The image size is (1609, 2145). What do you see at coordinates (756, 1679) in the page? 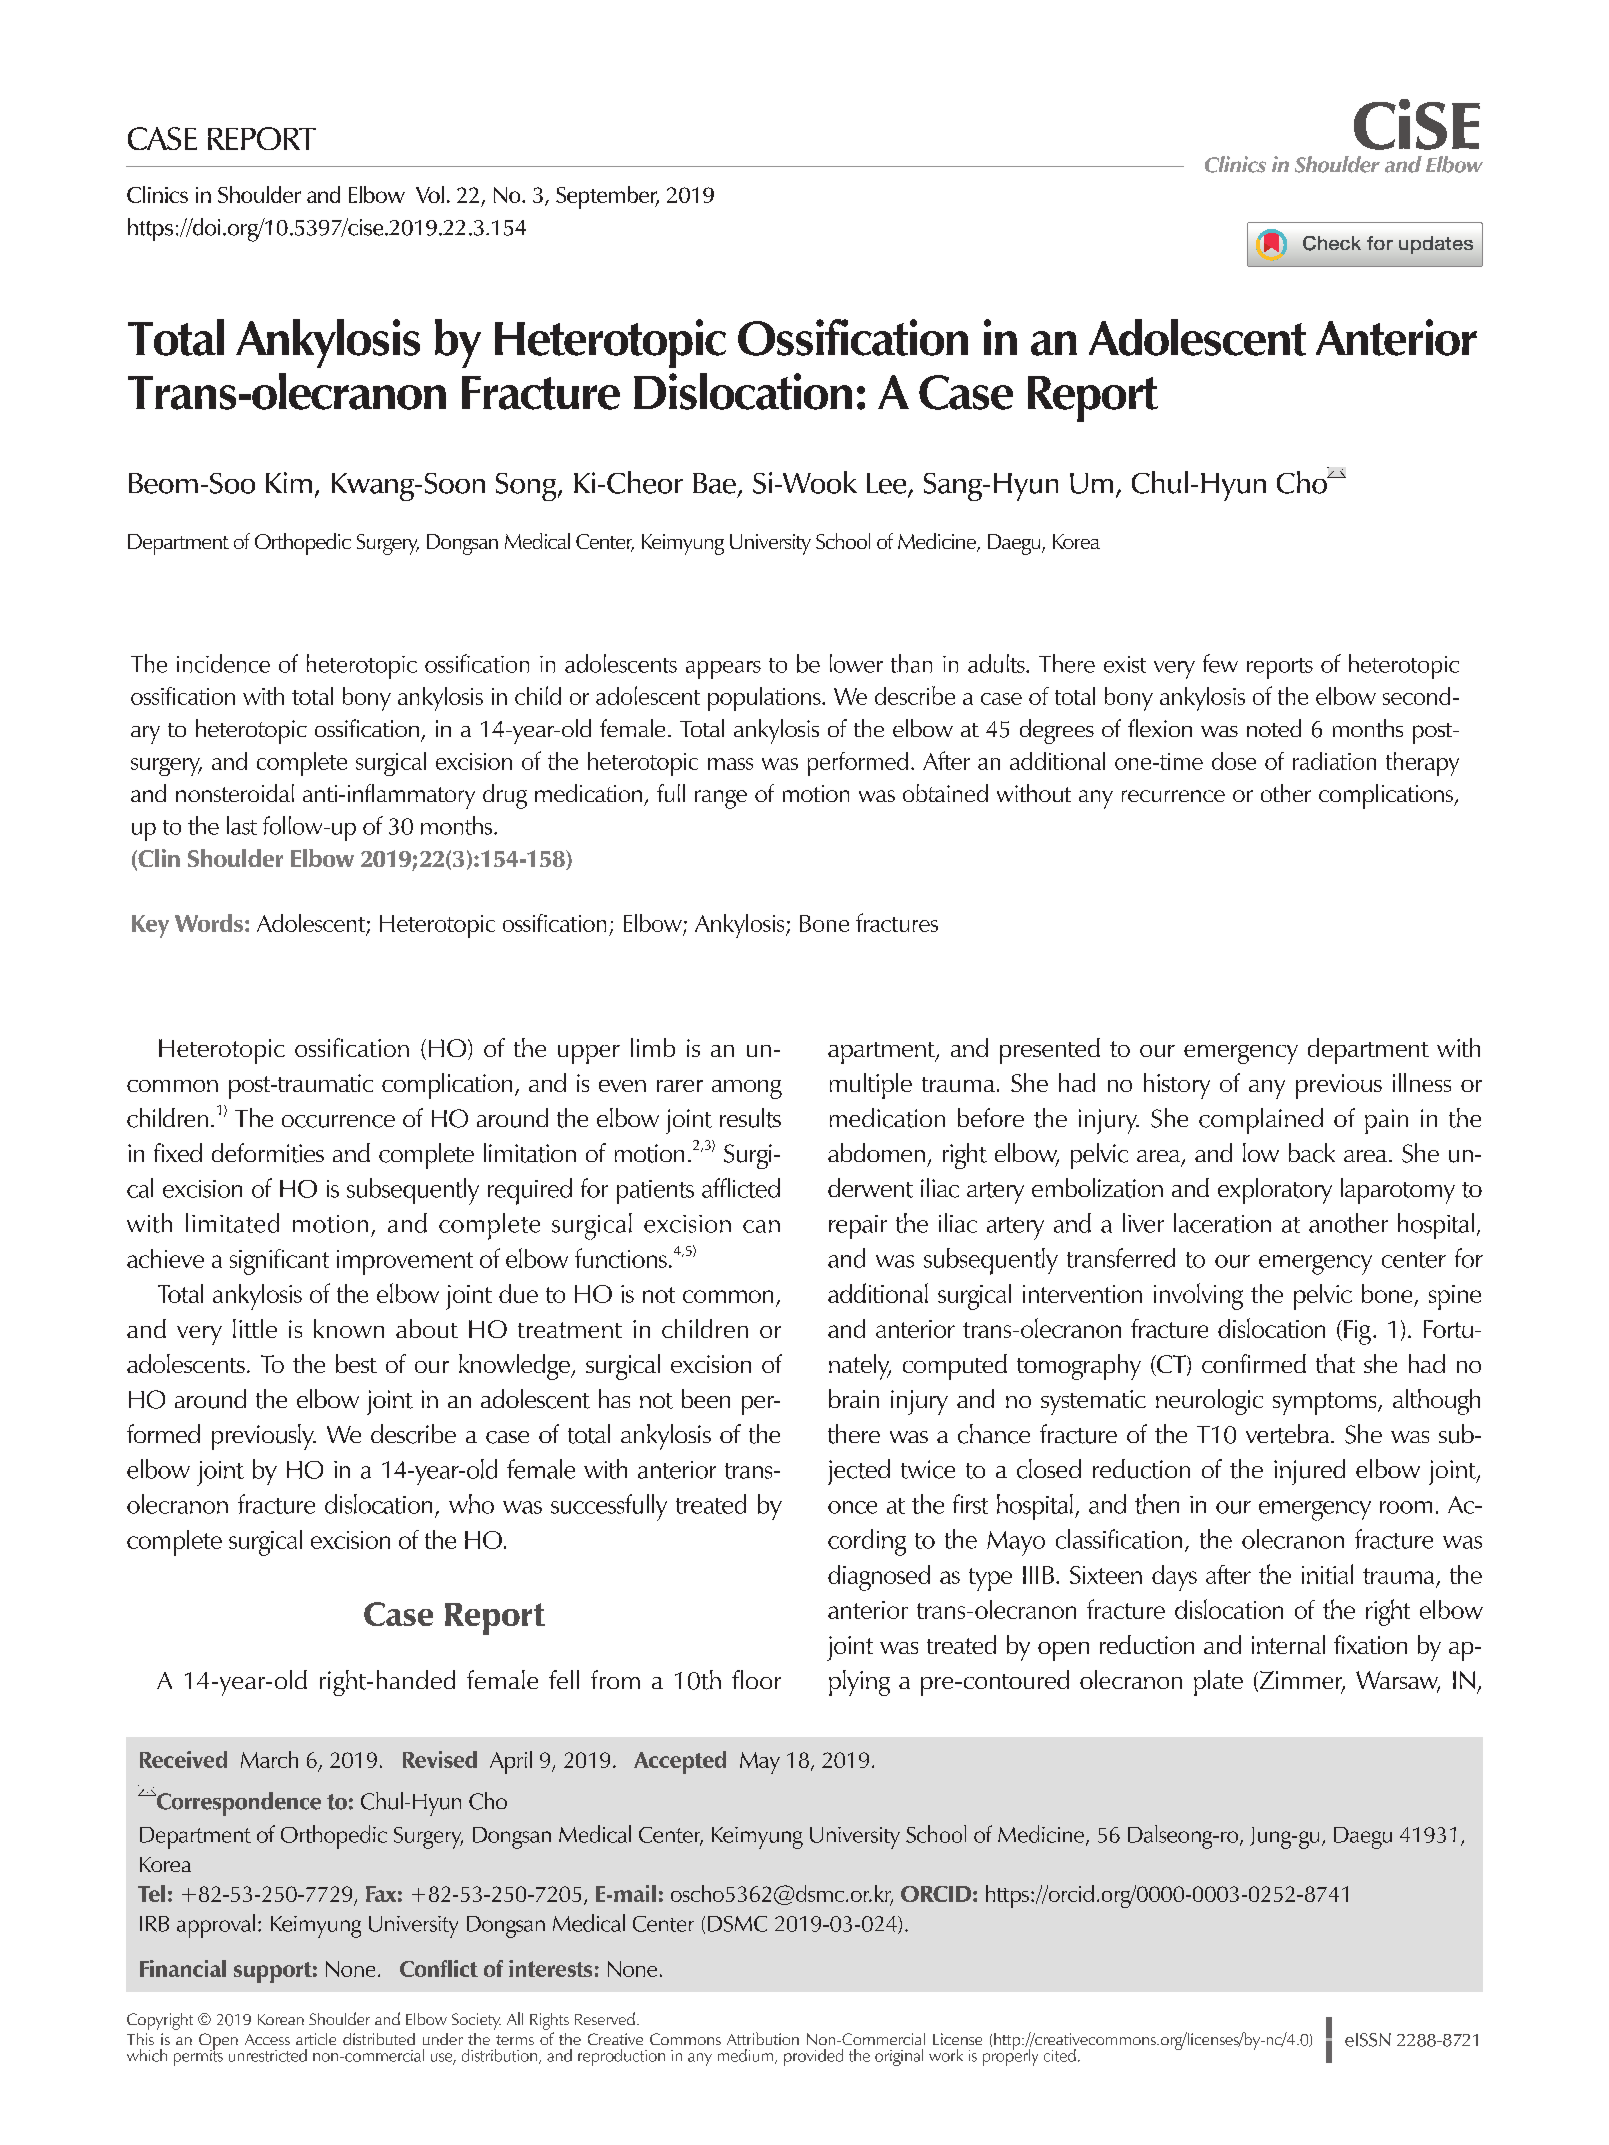
I see `floor` at bounding box center [756, 1679].
